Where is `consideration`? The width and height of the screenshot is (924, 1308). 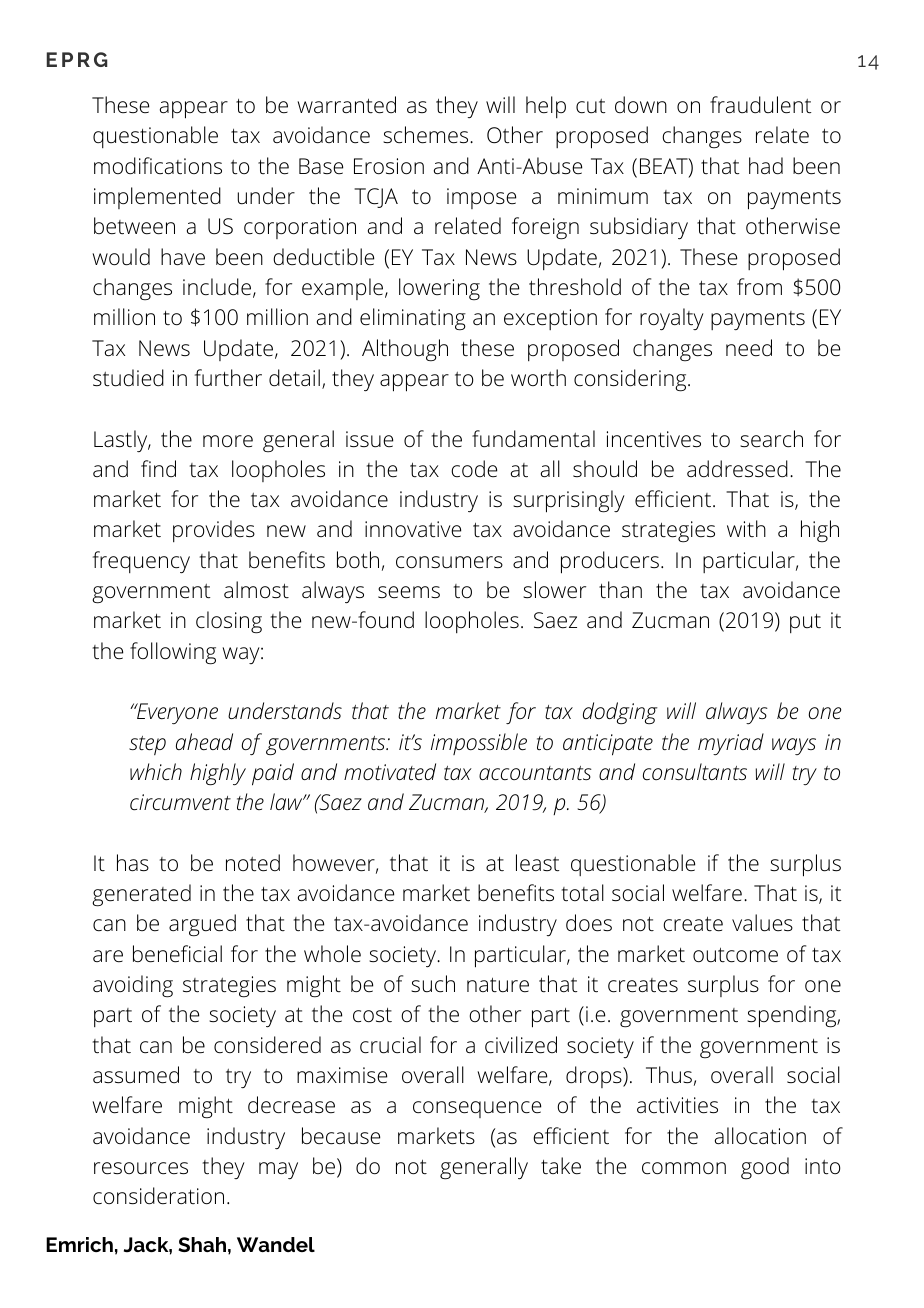 consideration is located at coordinates (158, 1196).
